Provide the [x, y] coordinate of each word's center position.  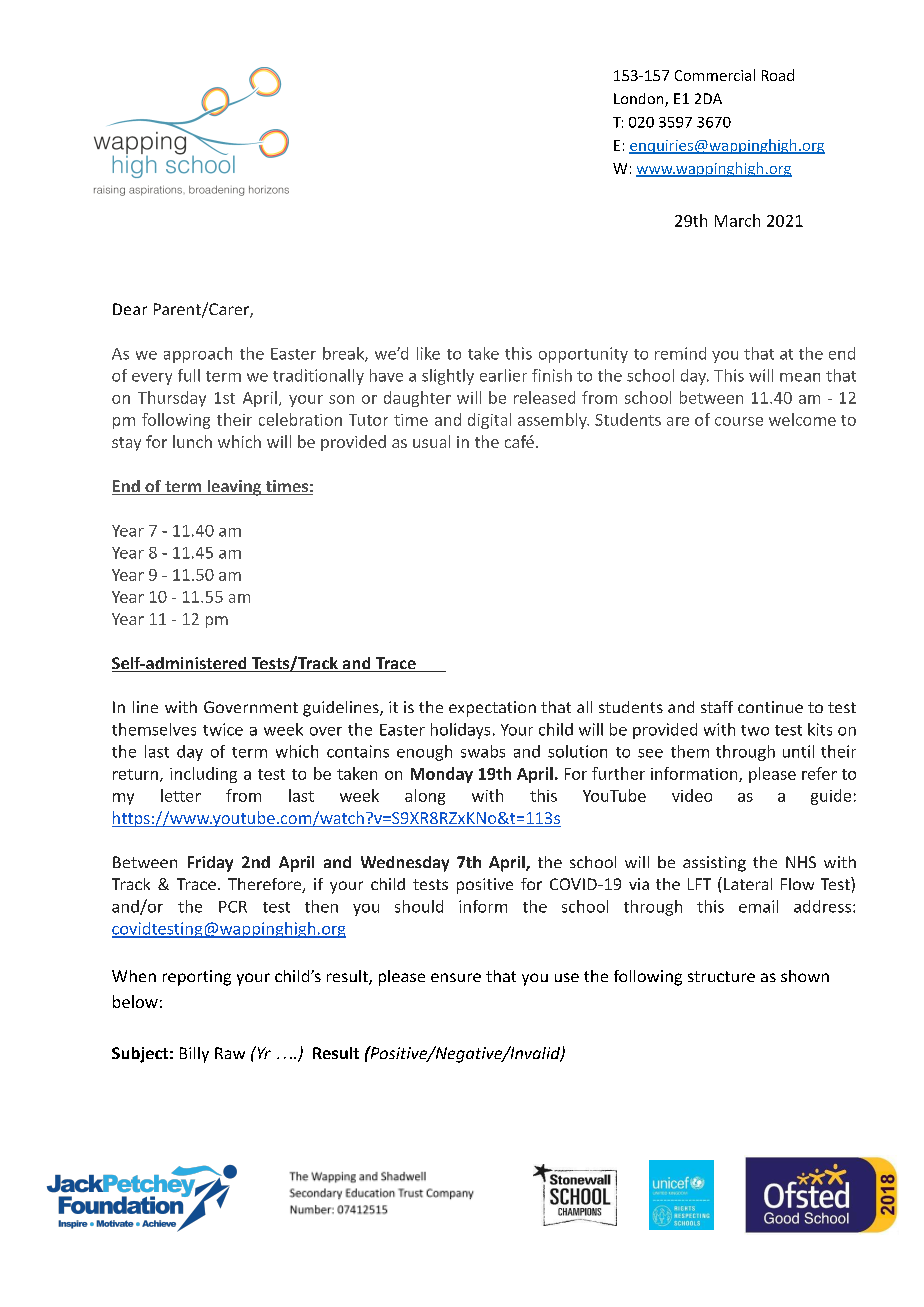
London [640, 100]
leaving [234, 488]
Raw [230, 1053]
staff [717, 707]
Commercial [715, 75]
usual [431, 441]
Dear [130, 309]
